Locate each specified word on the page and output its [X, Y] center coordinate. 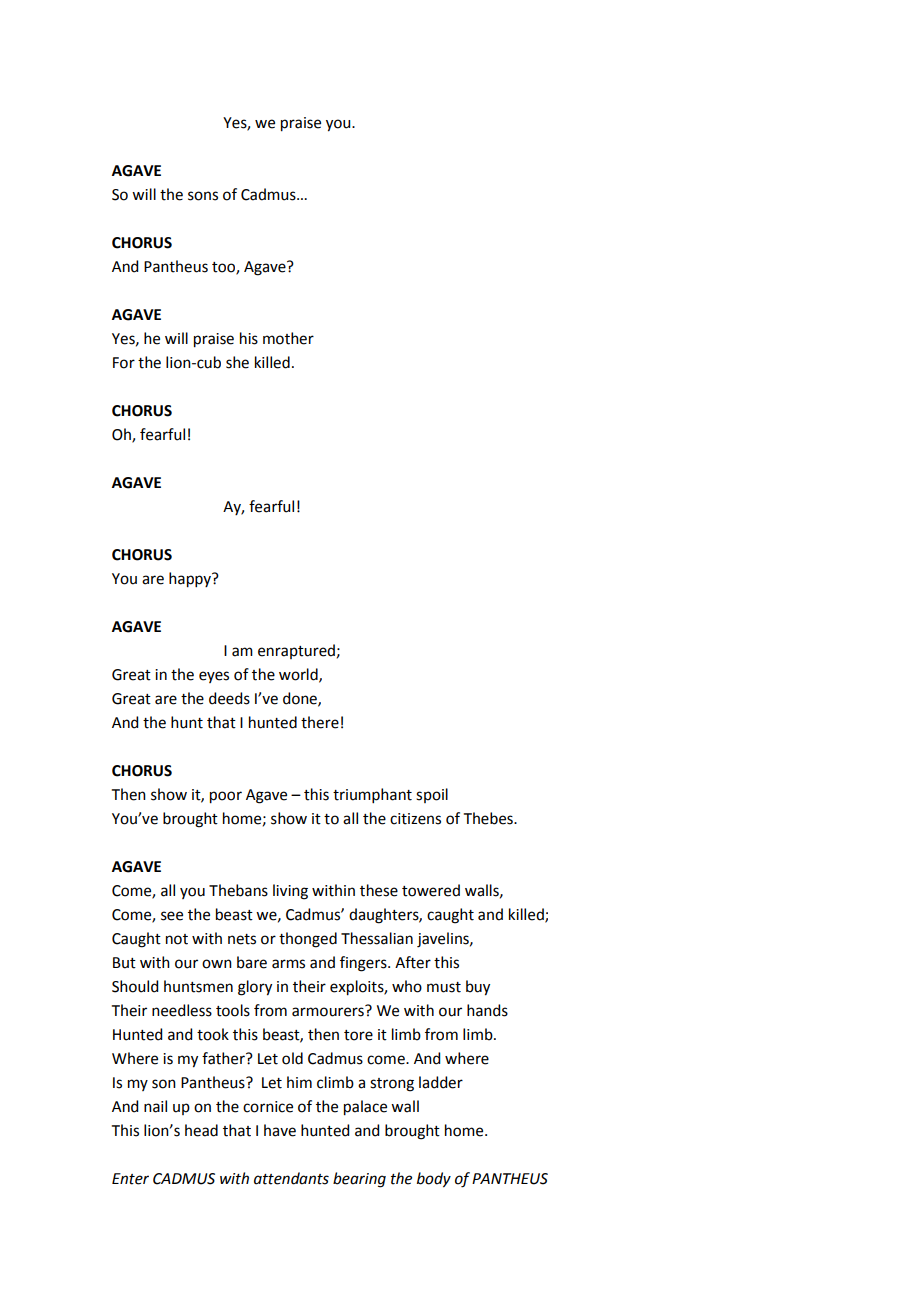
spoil [432, 795]
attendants [291, 1178]
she [237, 362]
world [299, 675]
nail [155, 1106]
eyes [214, 677]
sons [203, 196]
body [434, 1180]
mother [288, 338]
